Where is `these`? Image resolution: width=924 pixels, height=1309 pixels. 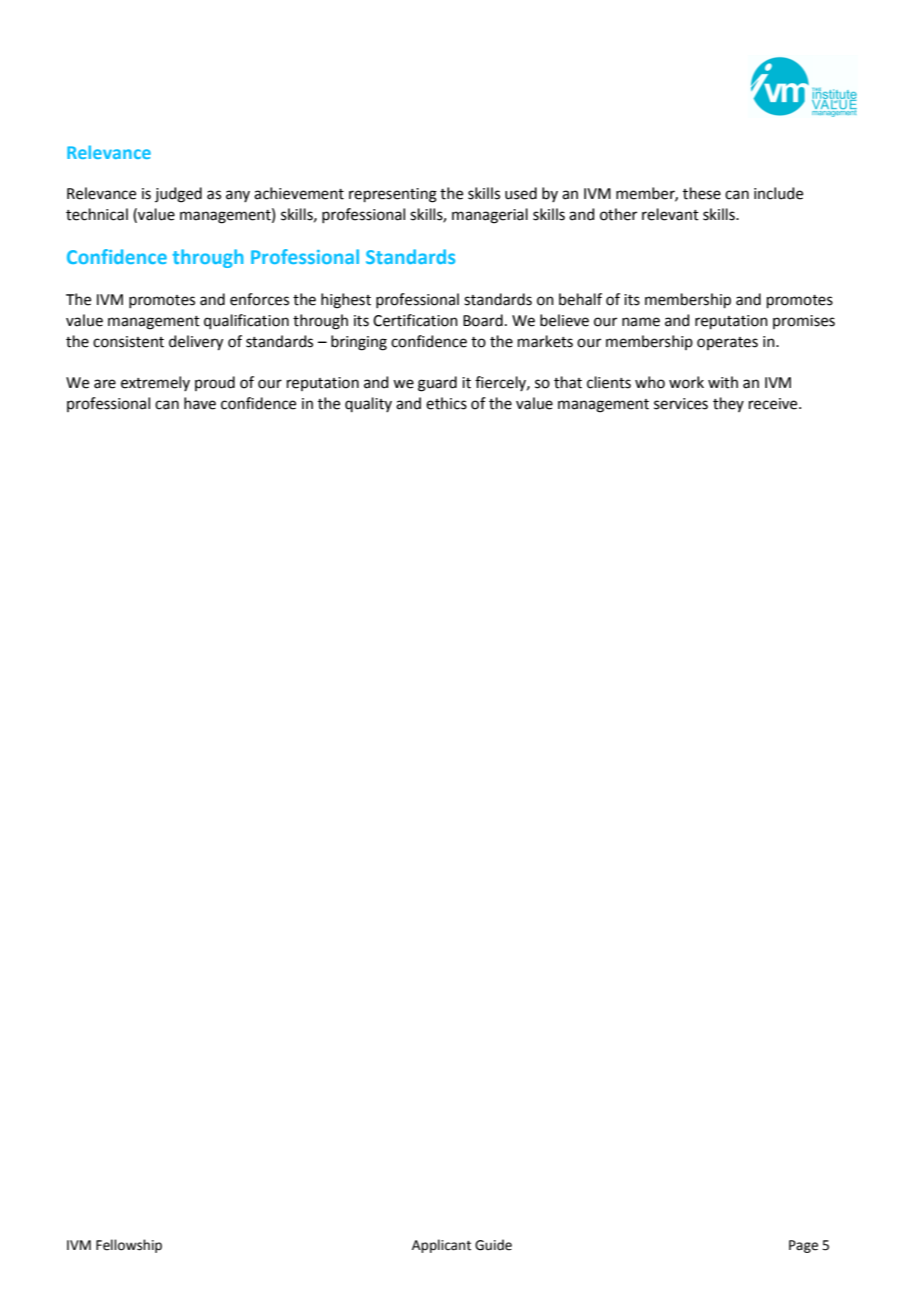
these is located at coordinates (702, 193).
